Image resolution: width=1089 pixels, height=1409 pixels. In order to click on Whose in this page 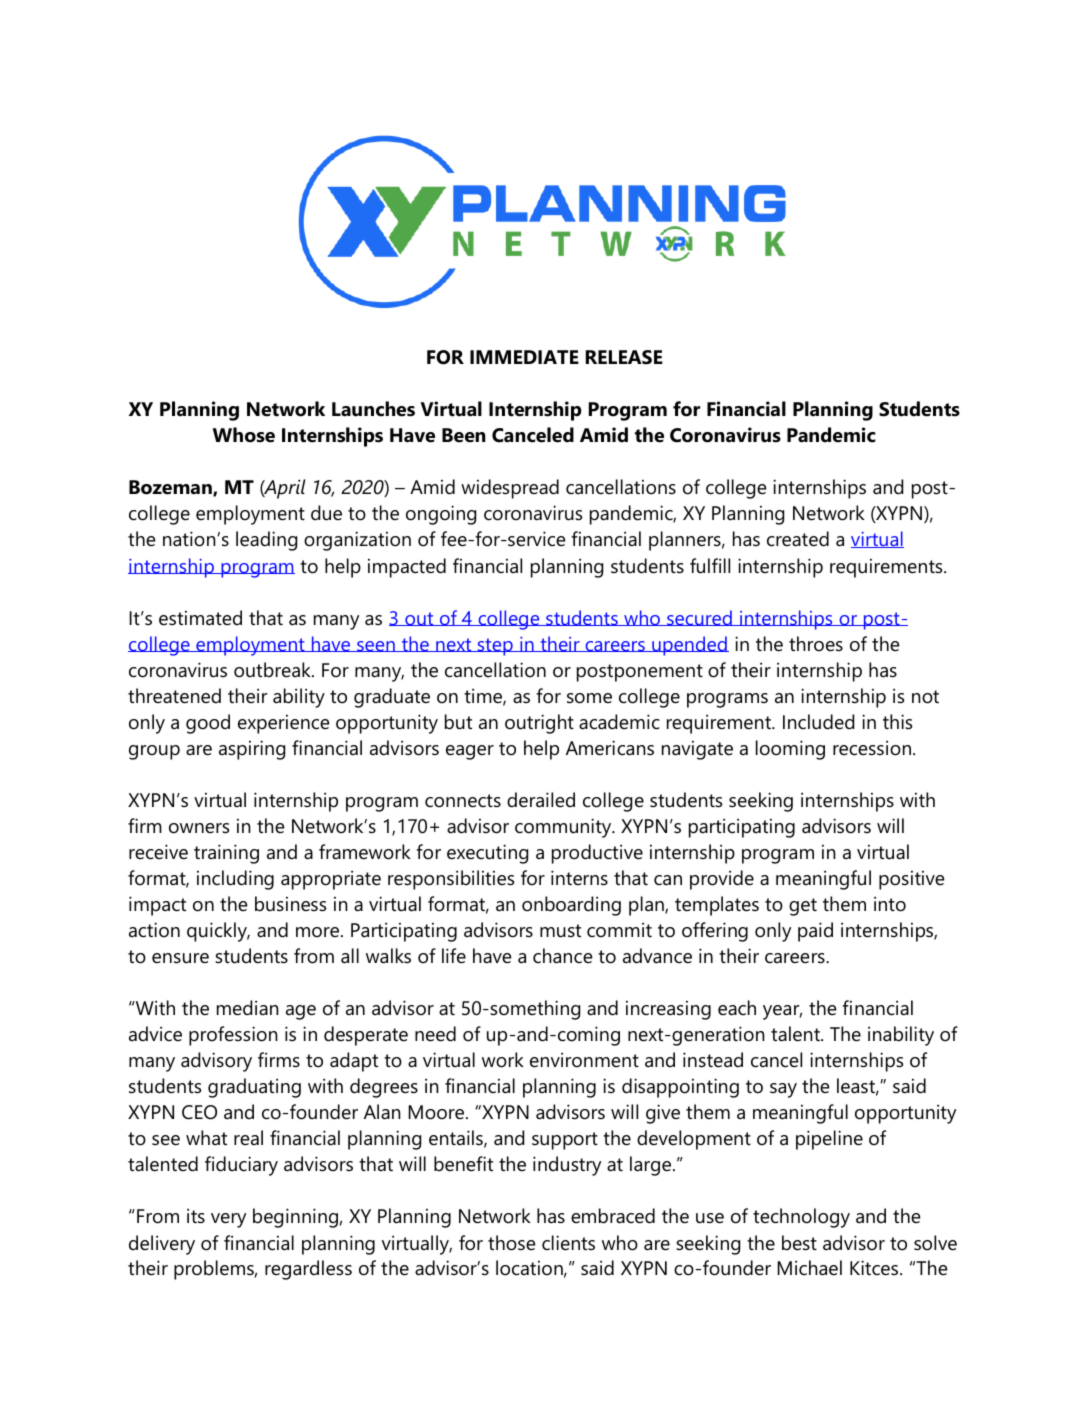, I will do `click(244, 435)`.
